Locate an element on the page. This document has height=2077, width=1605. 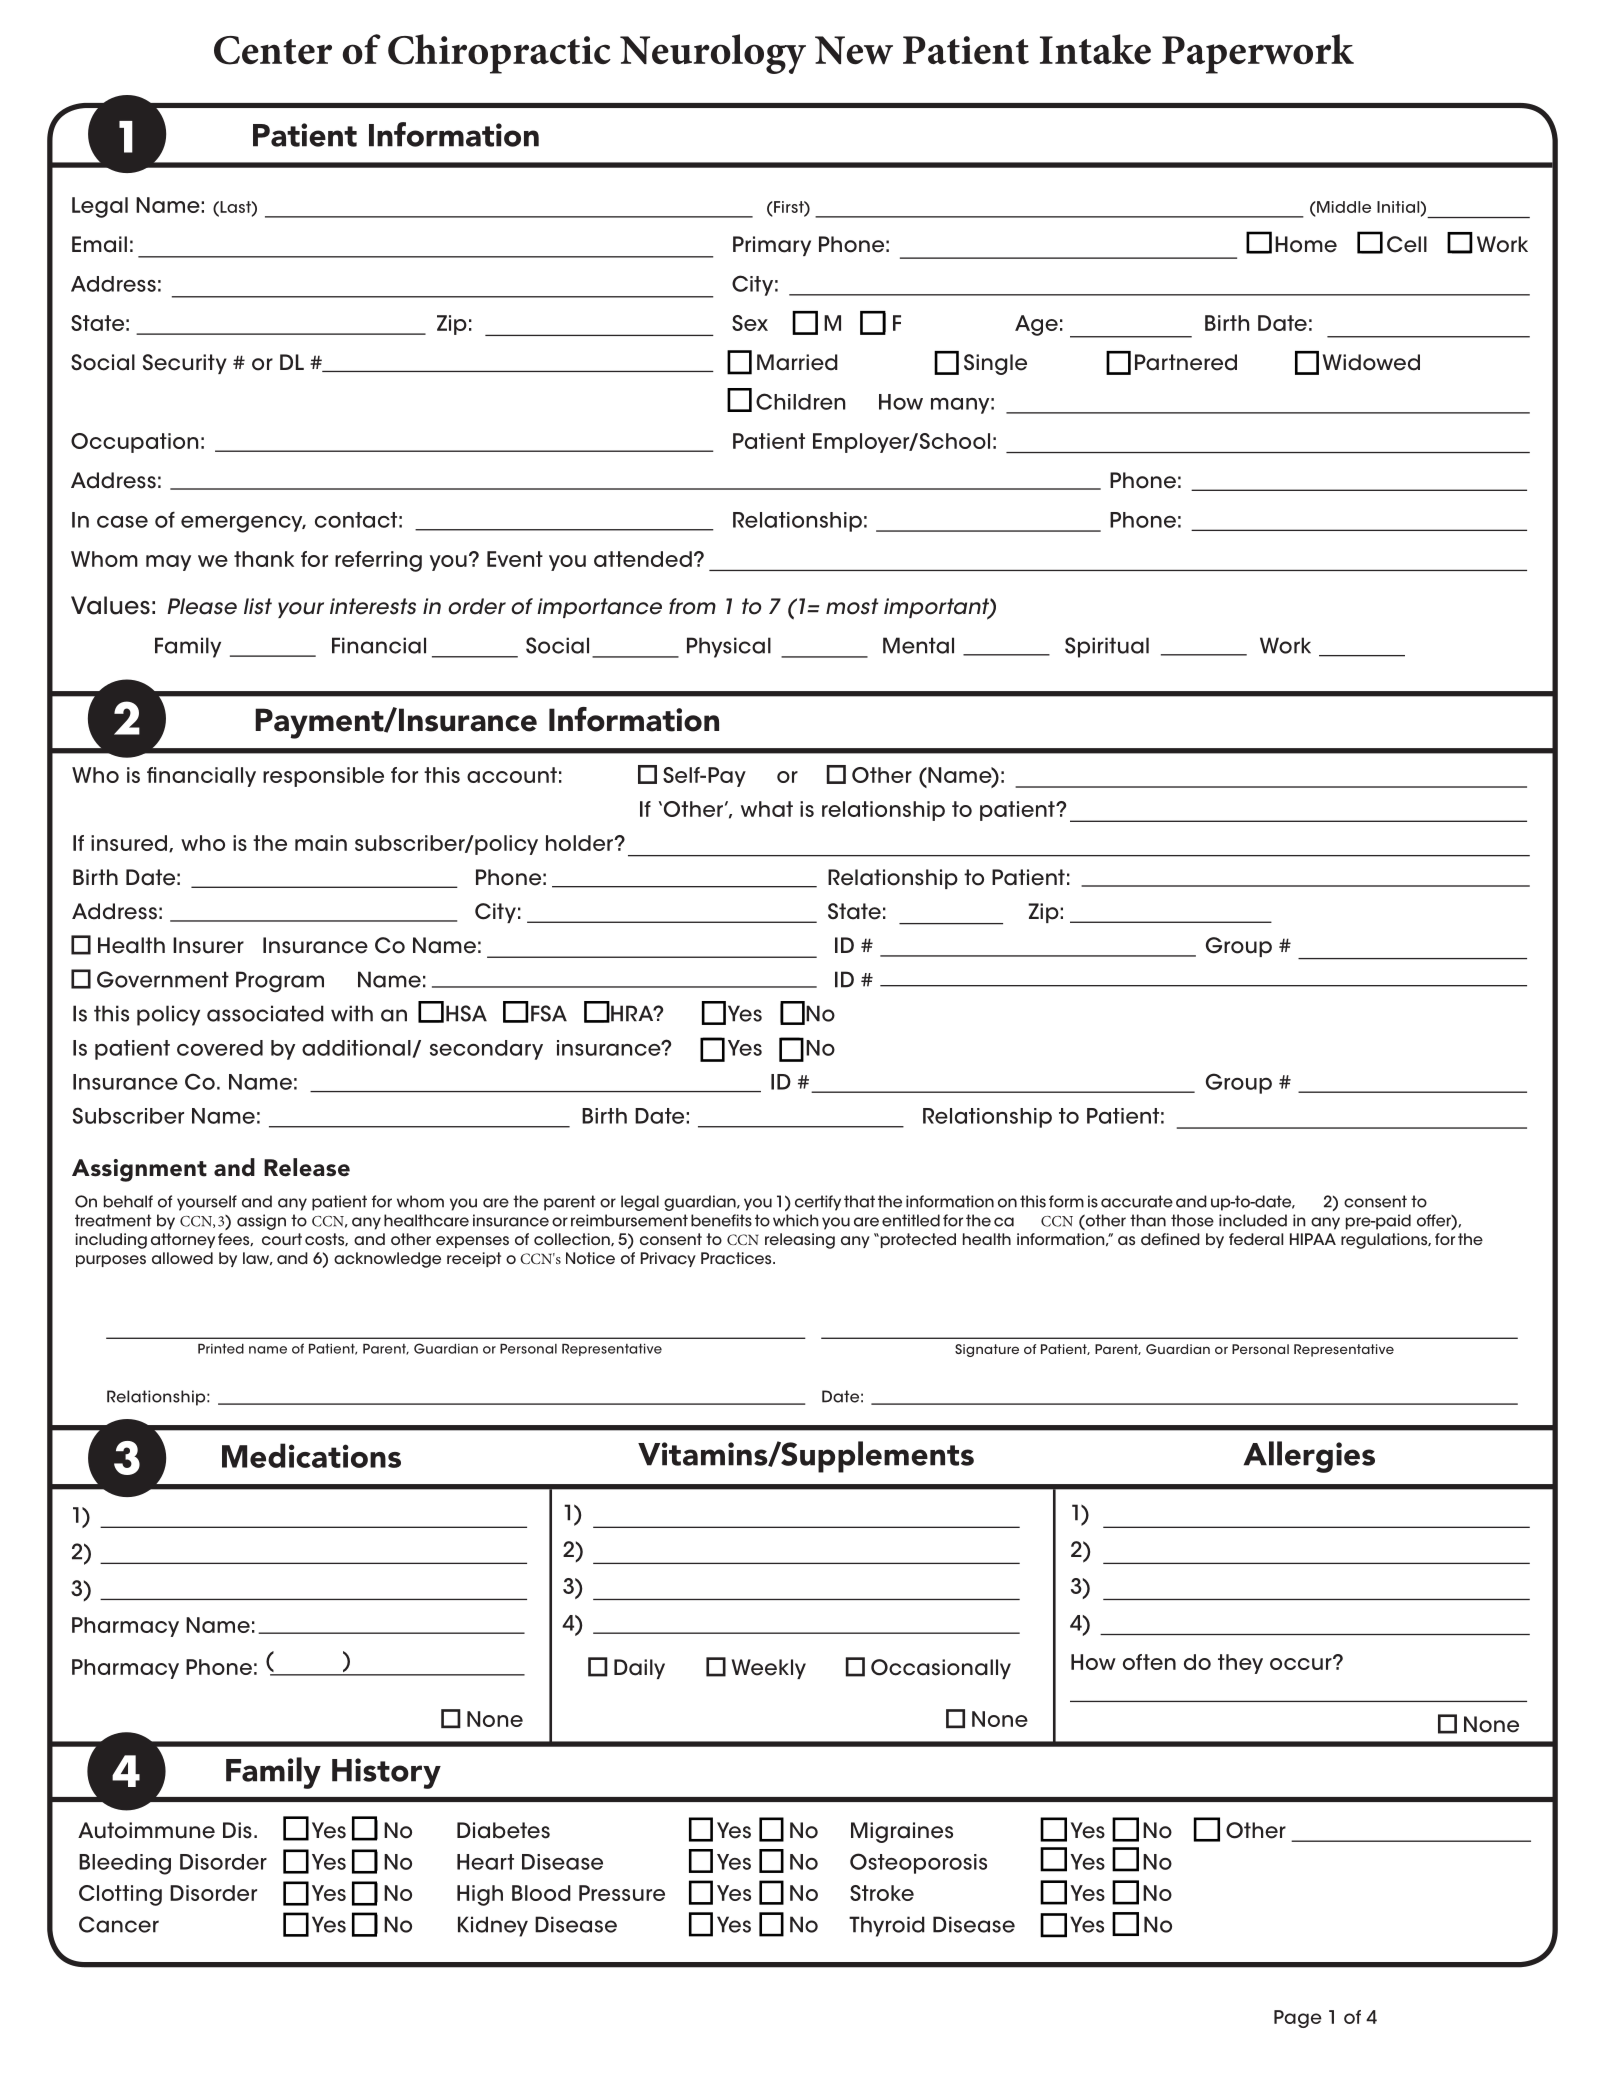
associated is located at coordinates (265, 1013).
